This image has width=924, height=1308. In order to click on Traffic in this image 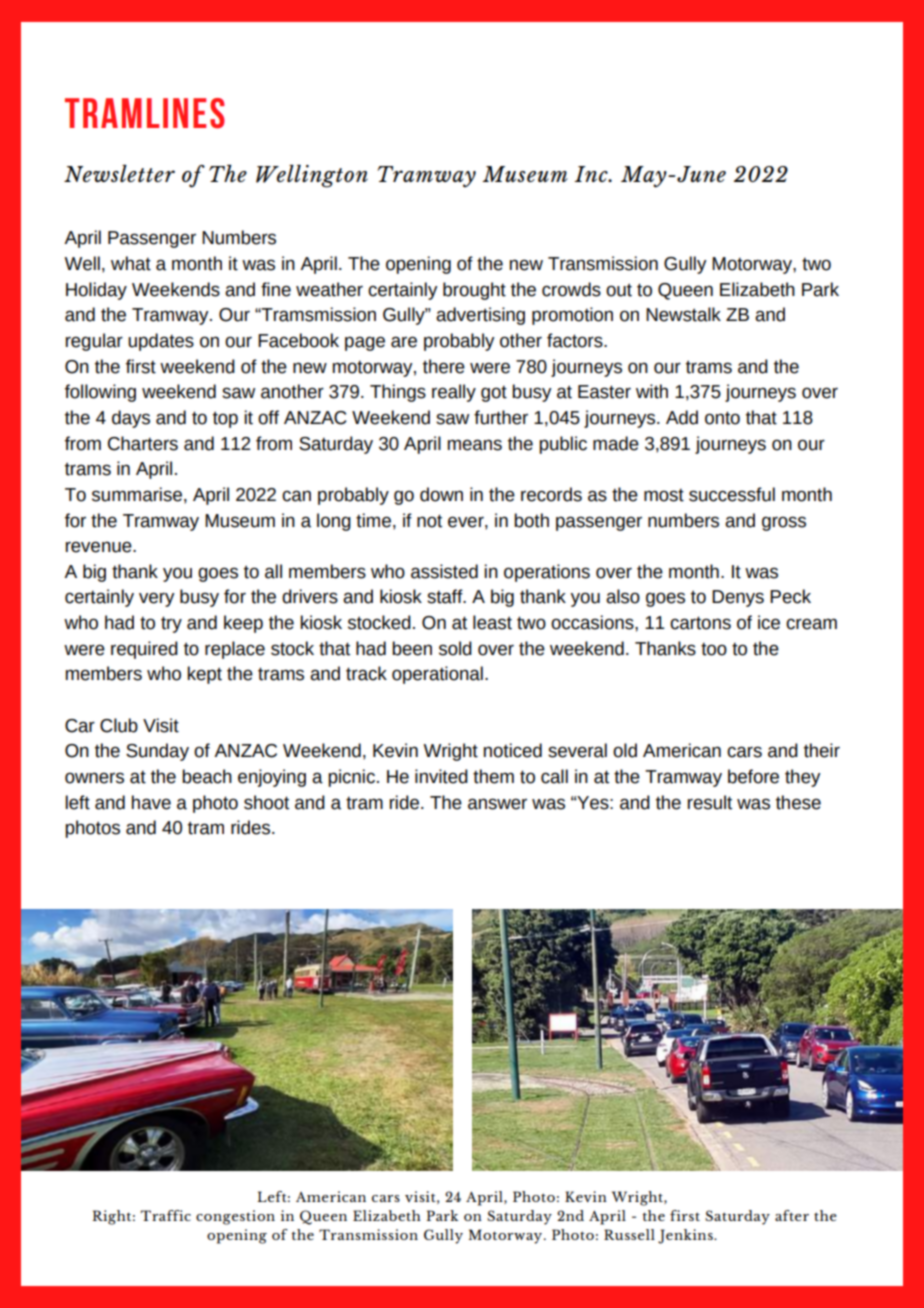, I will do `click(166, 1215)`.
